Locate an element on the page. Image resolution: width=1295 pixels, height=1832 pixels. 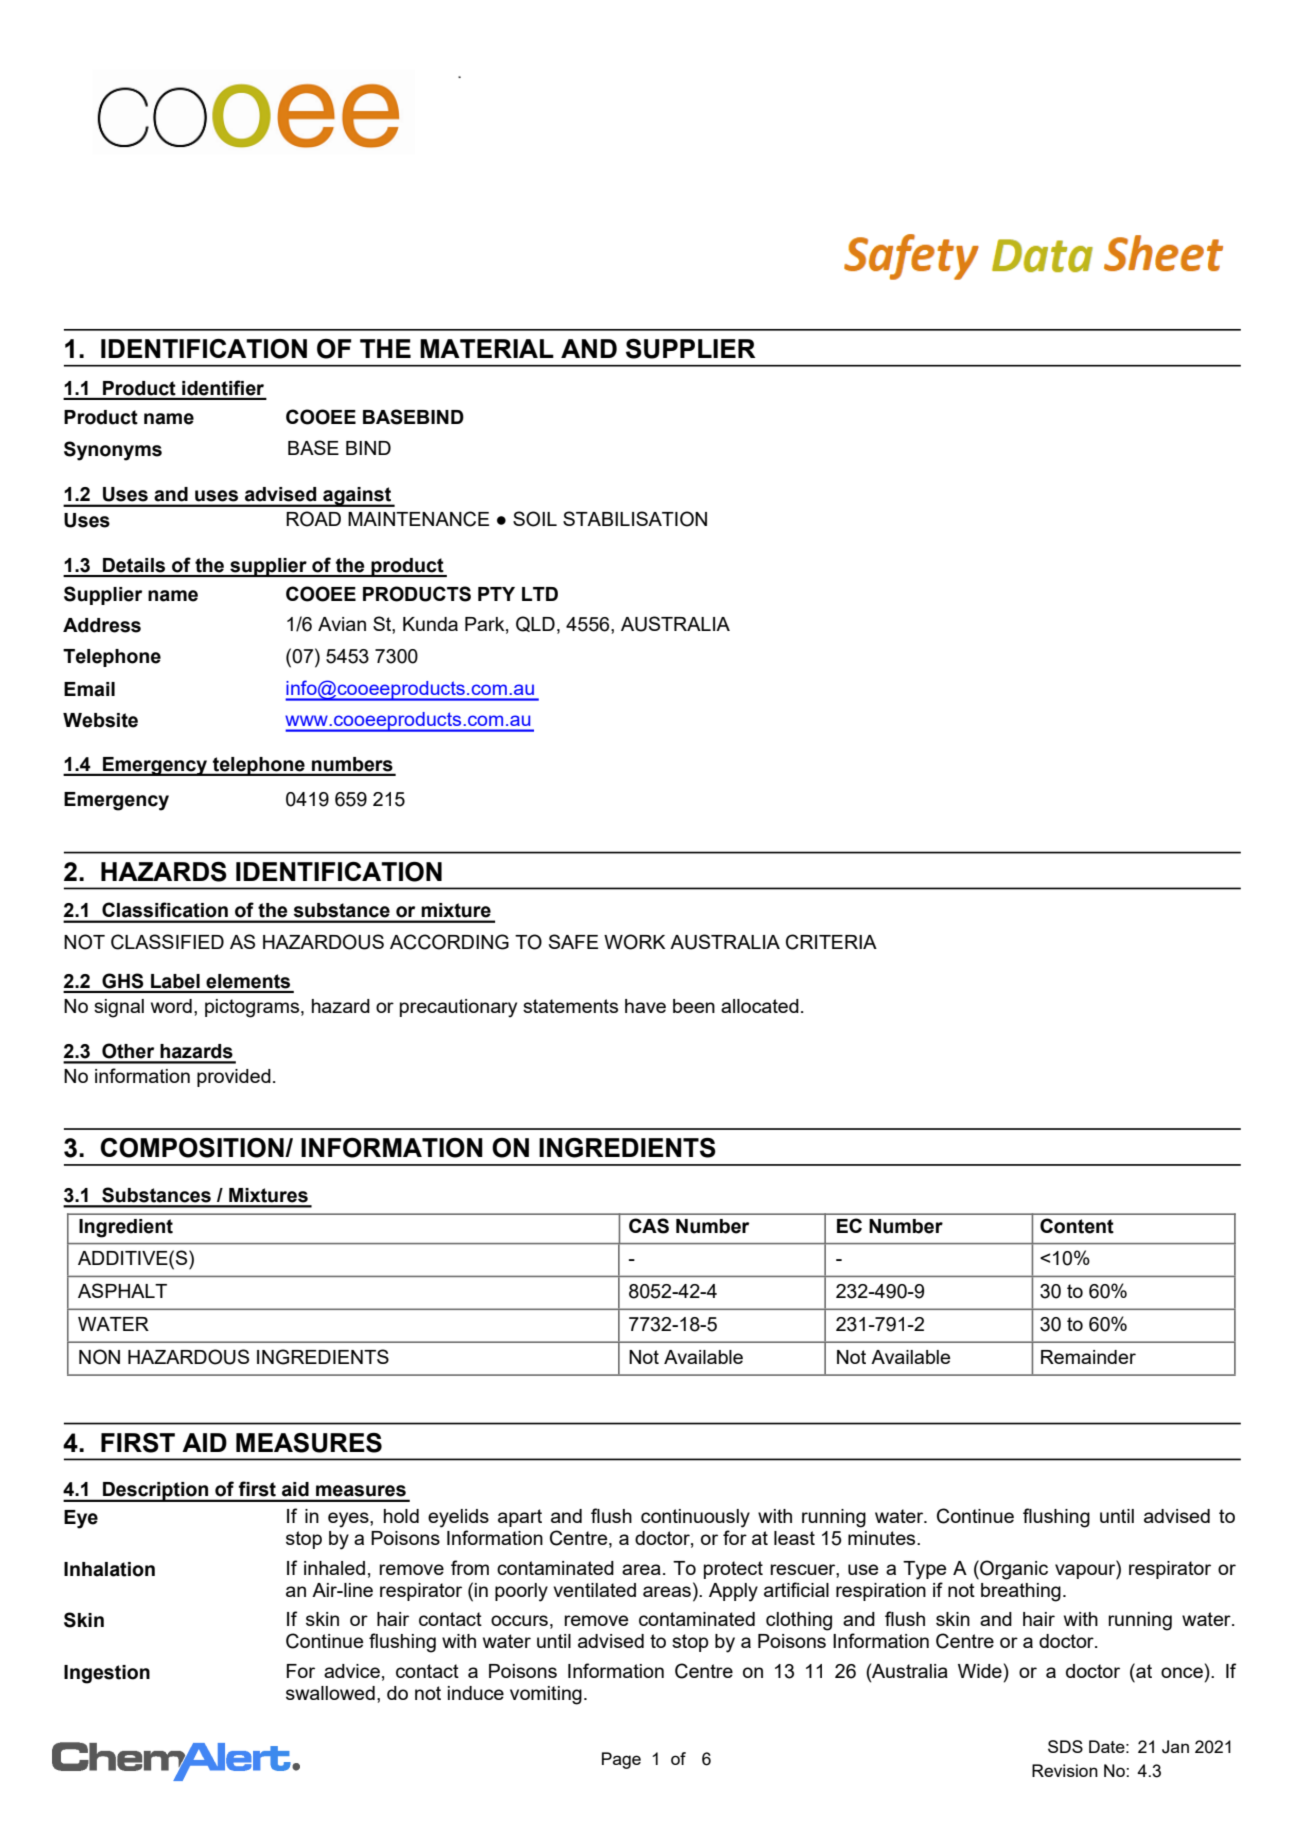
CLASSIFIED is located at coordinates (167, 942).
